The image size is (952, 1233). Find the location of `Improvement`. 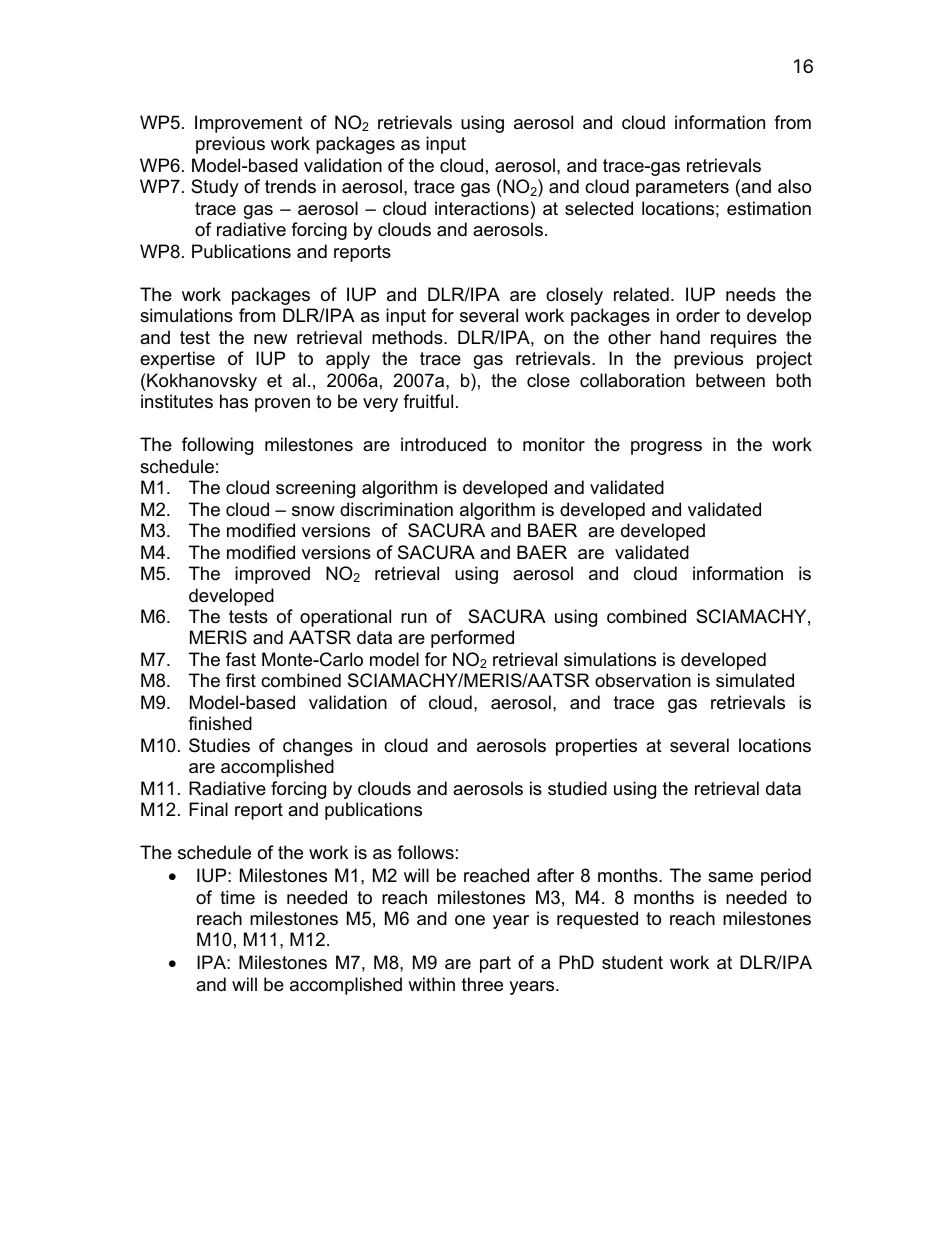

Improvement is located at coordinates (249, 124).
